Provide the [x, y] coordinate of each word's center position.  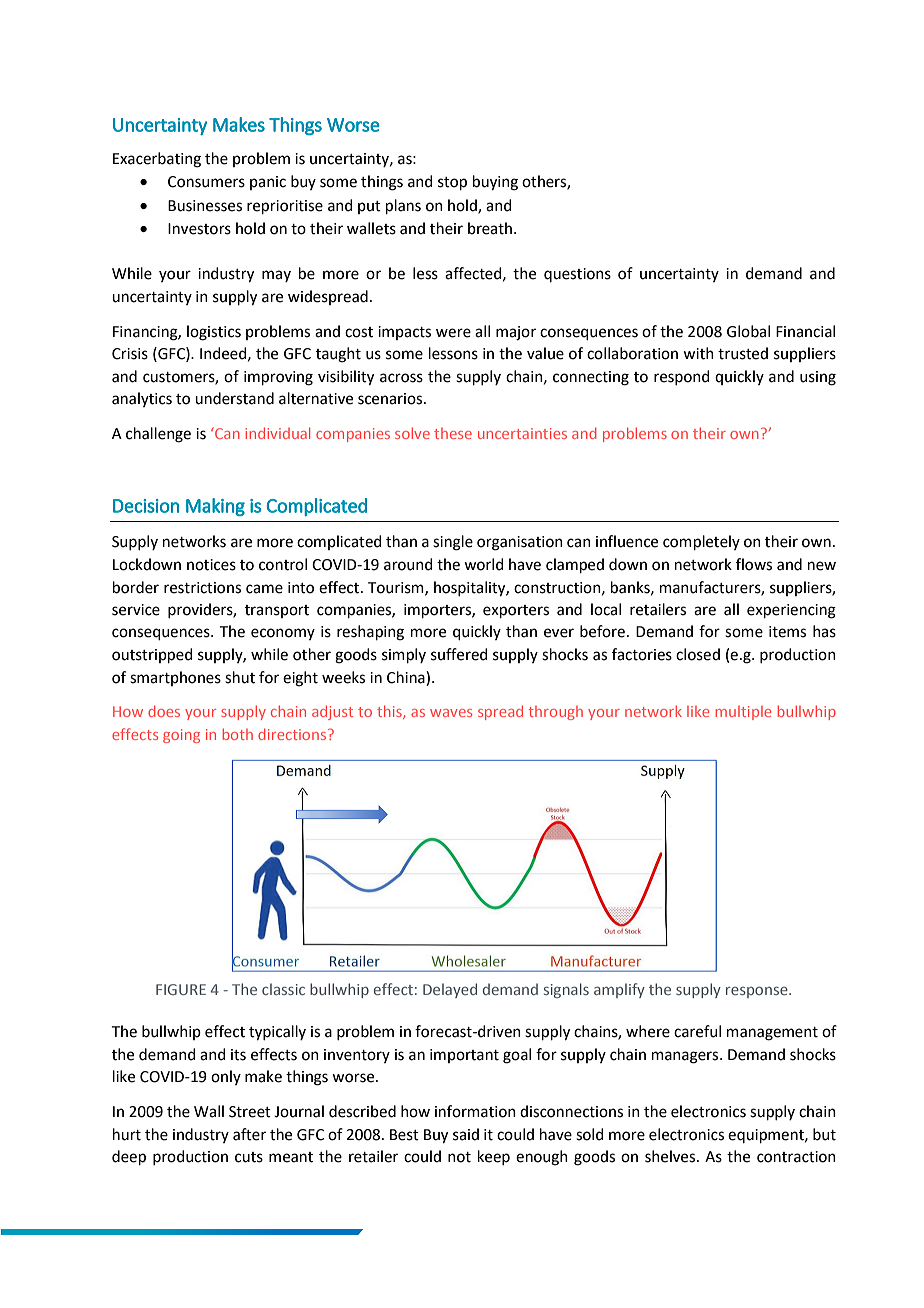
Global [748, 331]
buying [495, 183]
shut [240, 677]
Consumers [206, 182]
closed [698, 654]
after [249, 1134]
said [466, 1134]
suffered [459, 654]
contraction [796, 1157]
